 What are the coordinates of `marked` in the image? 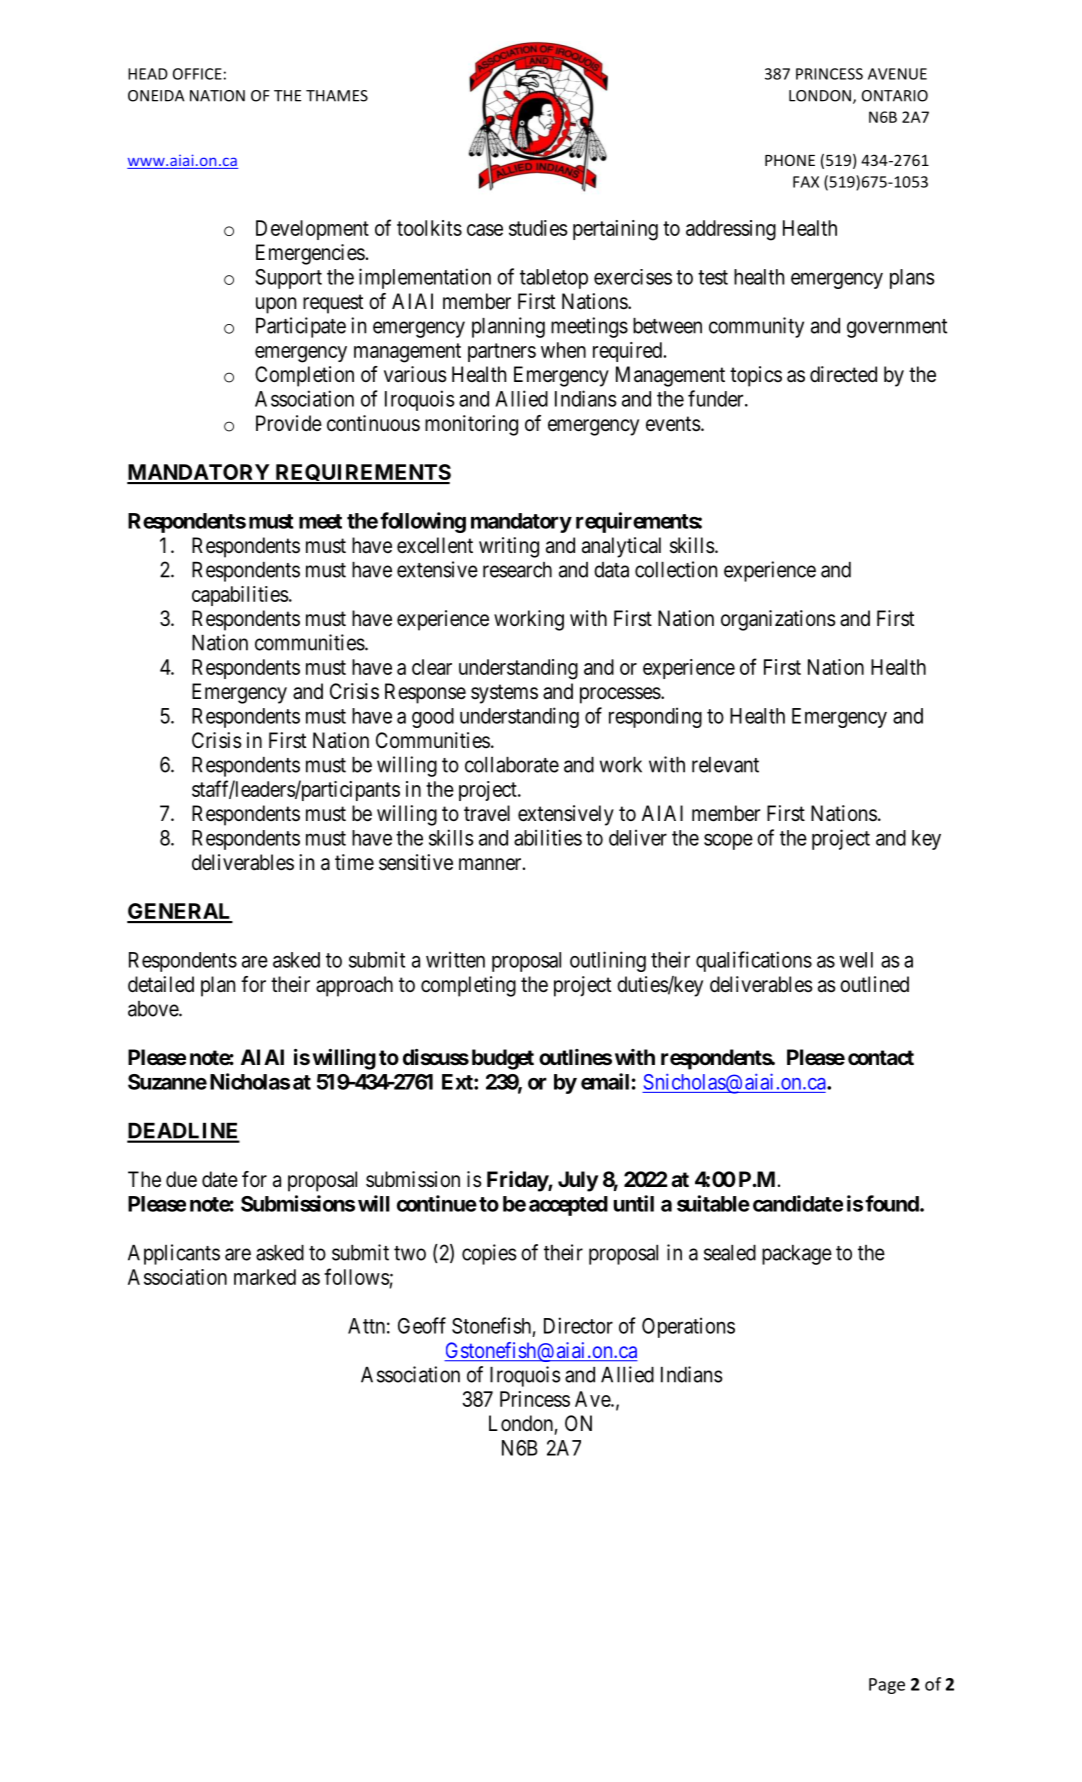 It's located at (265, 1277).
